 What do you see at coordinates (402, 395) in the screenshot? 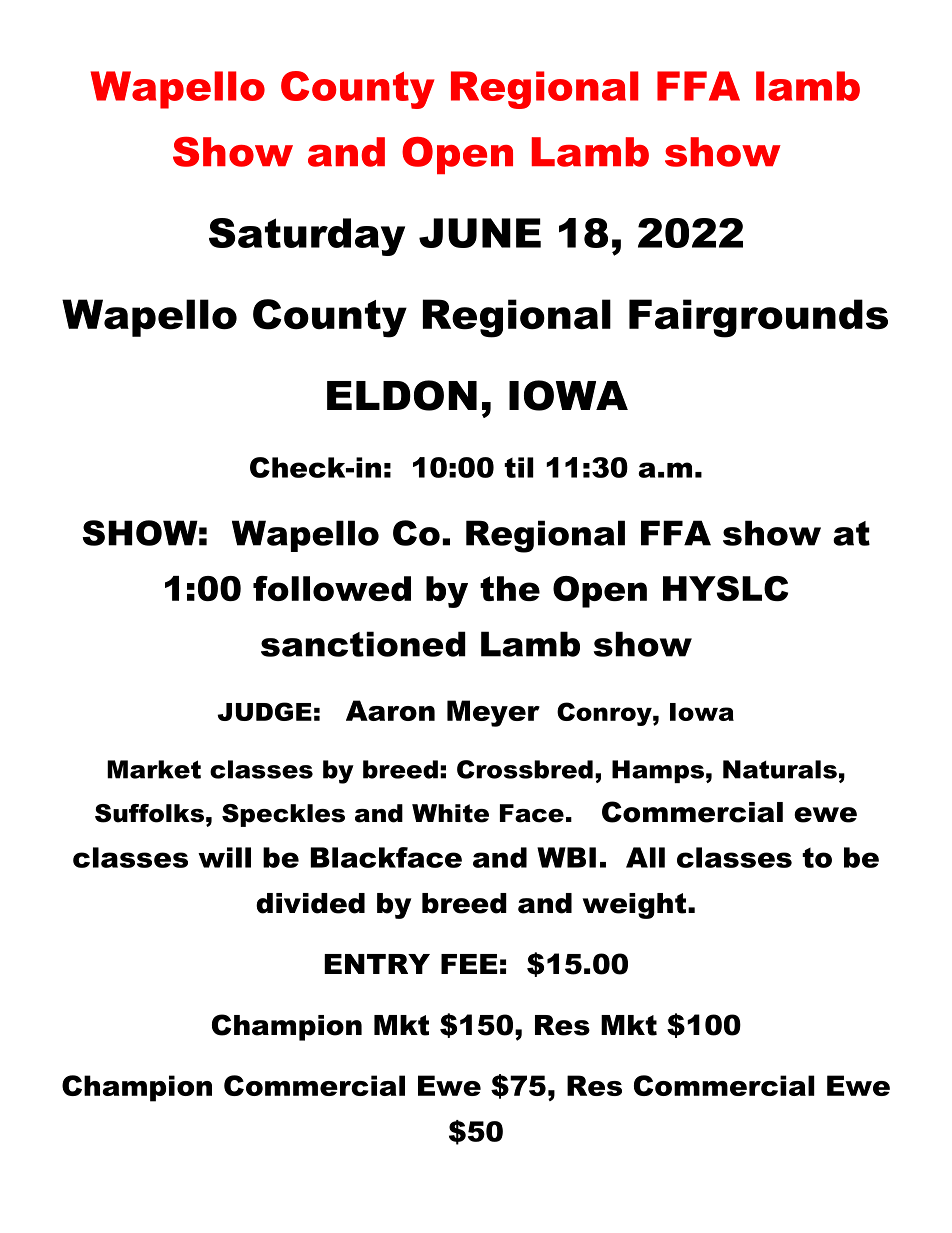
I see `ELDON` at bounding box center [402, 395].
